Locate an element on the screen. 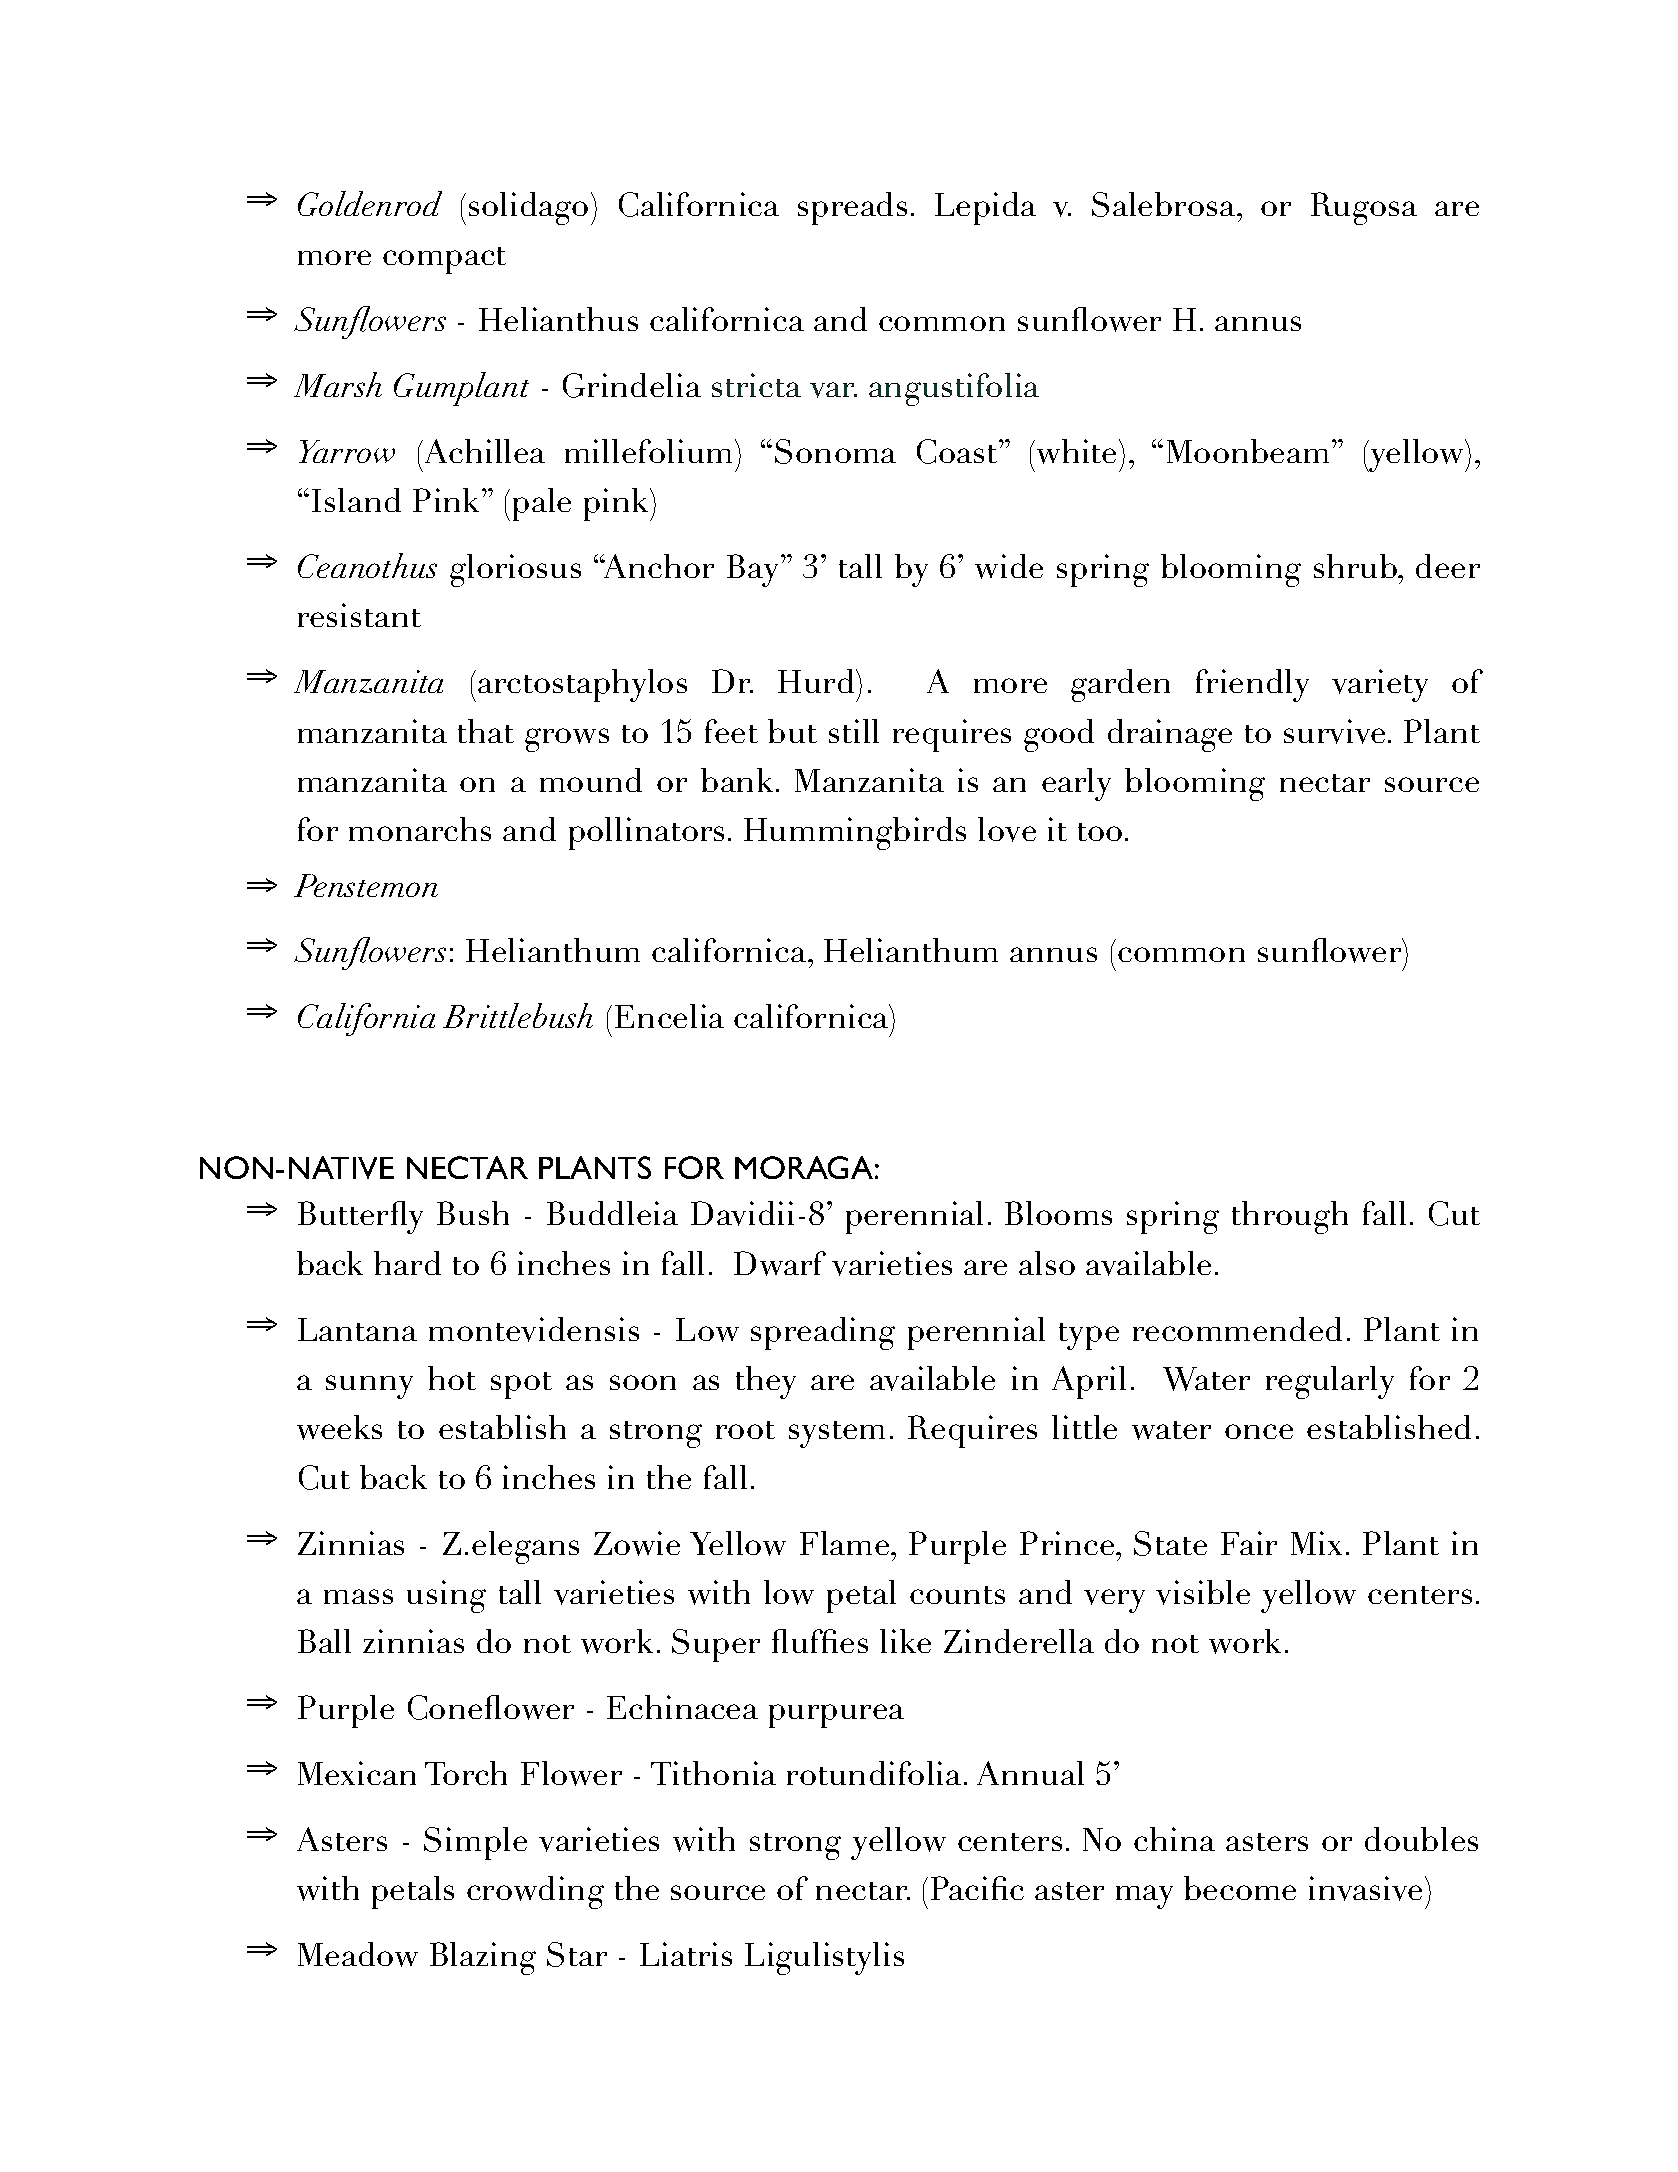 The image size is (1678, 2172). Hummingbirds is located at coordinates (855, 833).
